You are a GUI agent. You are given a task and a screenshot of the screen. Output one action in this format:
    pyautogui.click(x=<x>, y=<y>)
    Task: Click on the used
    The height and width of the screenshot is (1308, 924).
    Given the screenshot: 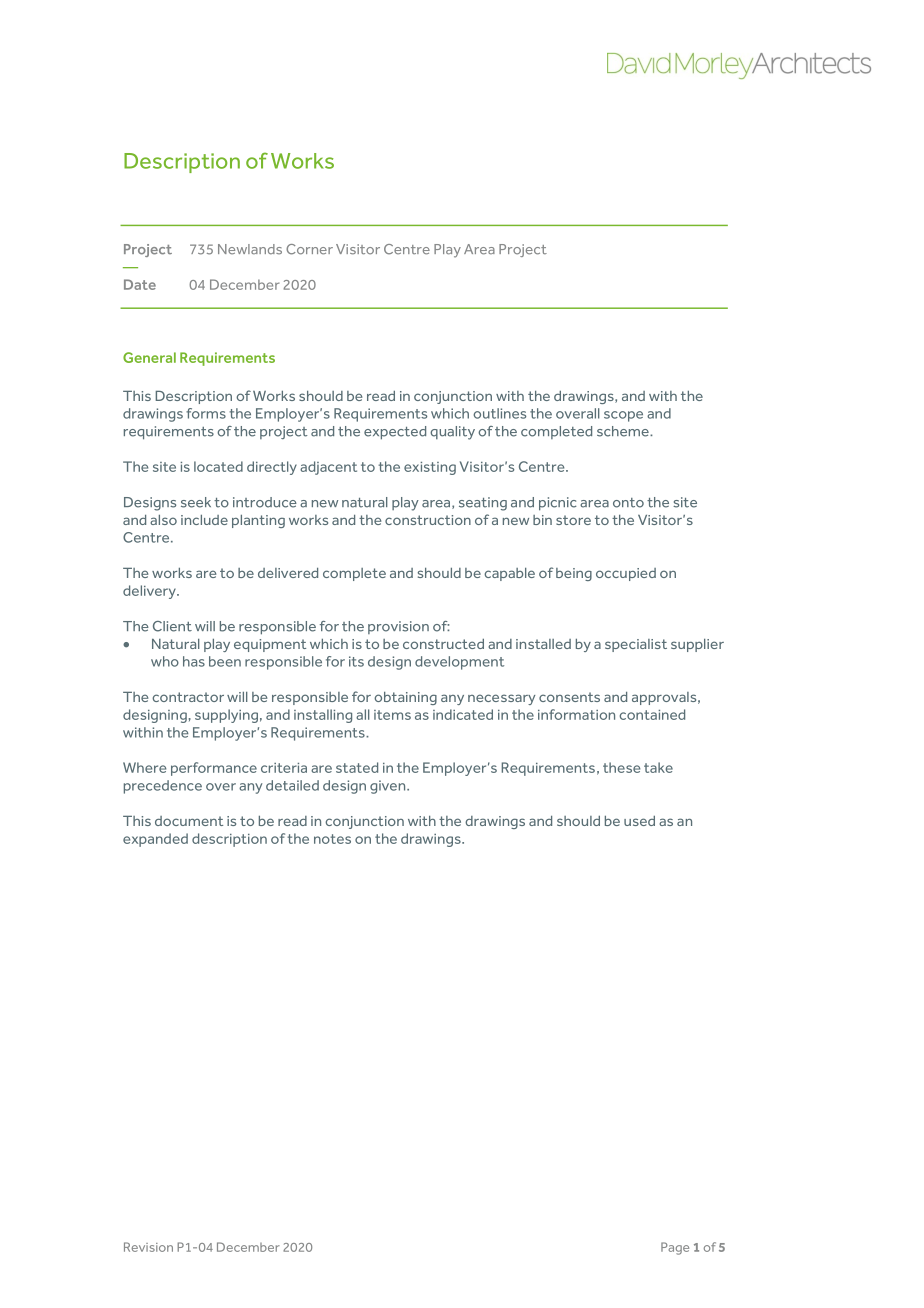 What is the action you would take?
    pyautogui.click(x=639, y=821)
